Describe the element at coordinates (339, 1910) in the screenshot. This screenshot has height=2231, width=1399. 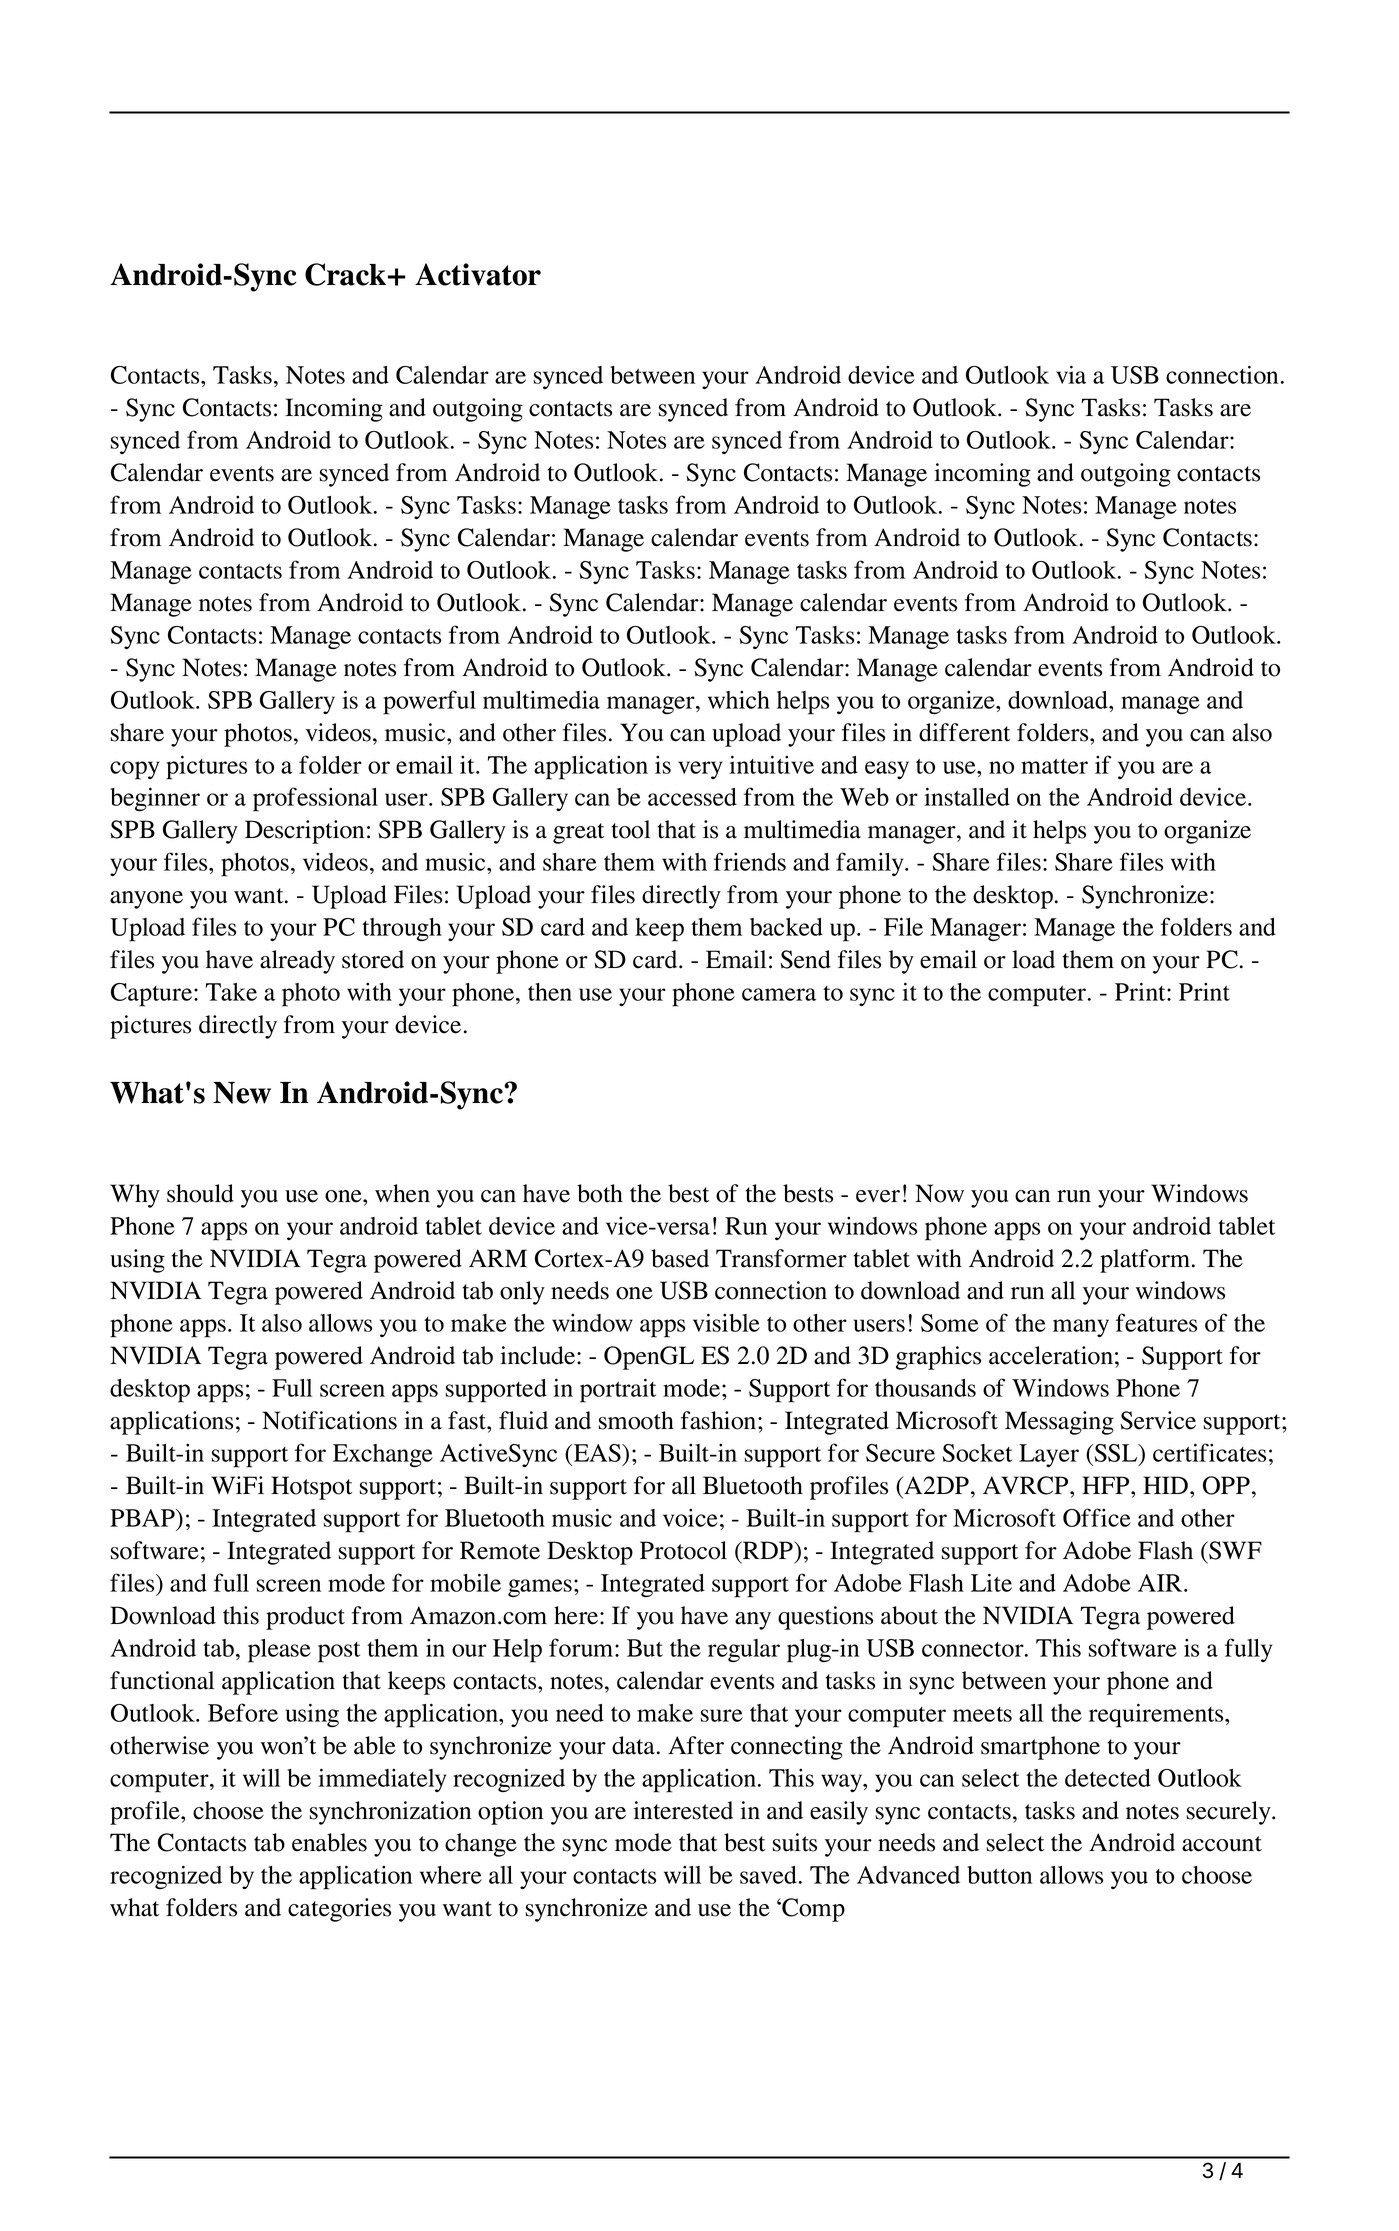
I see `categories` at that location.
